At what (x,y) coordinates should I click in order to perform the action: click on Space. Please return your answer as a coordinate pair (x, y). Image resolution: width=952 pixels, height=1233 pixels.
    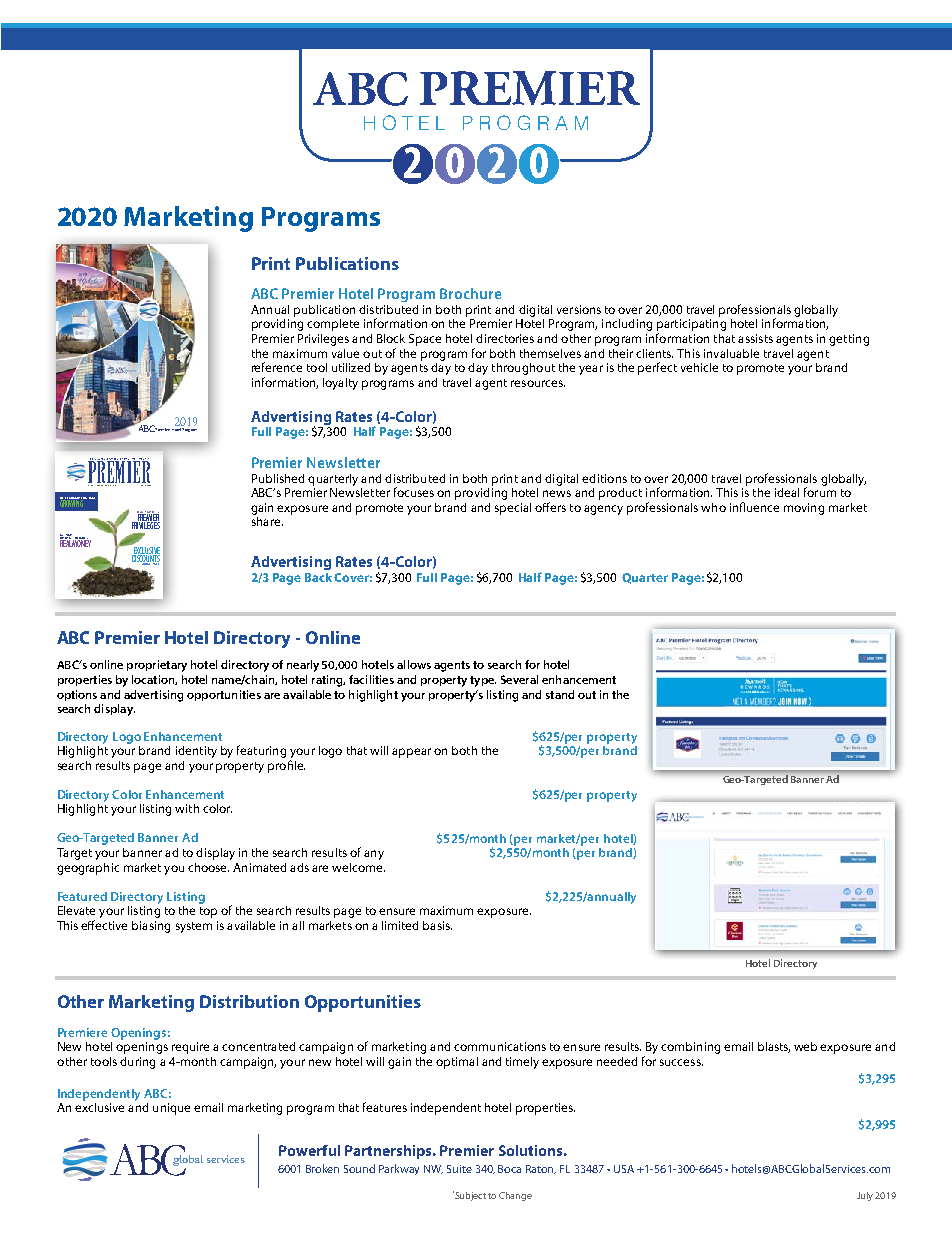
    Looking at the image, I should click on (425, 340).
